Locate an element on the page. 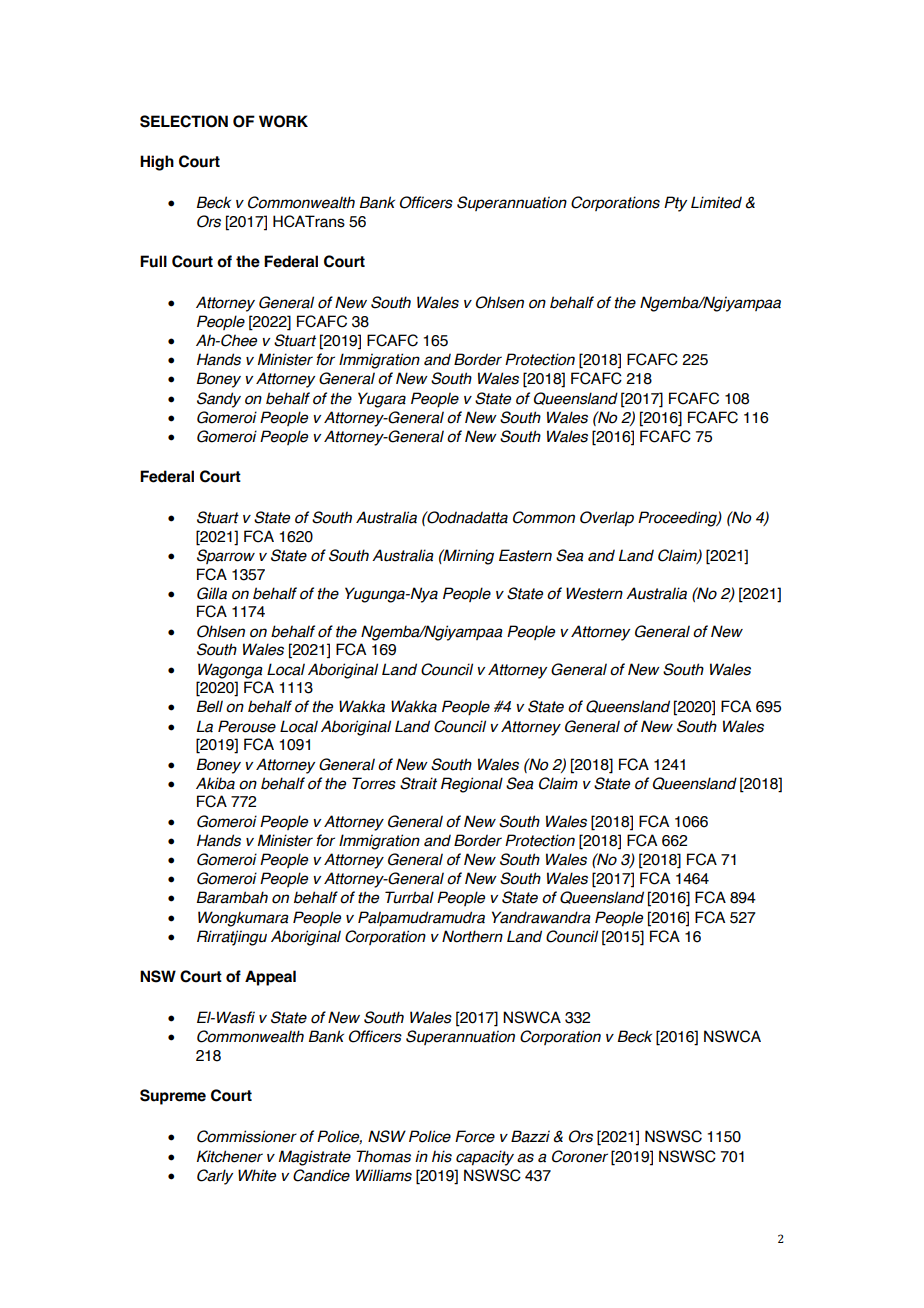 The height and width of the document is (1308, 924). Akiba is located at coordinates (215, 783).
